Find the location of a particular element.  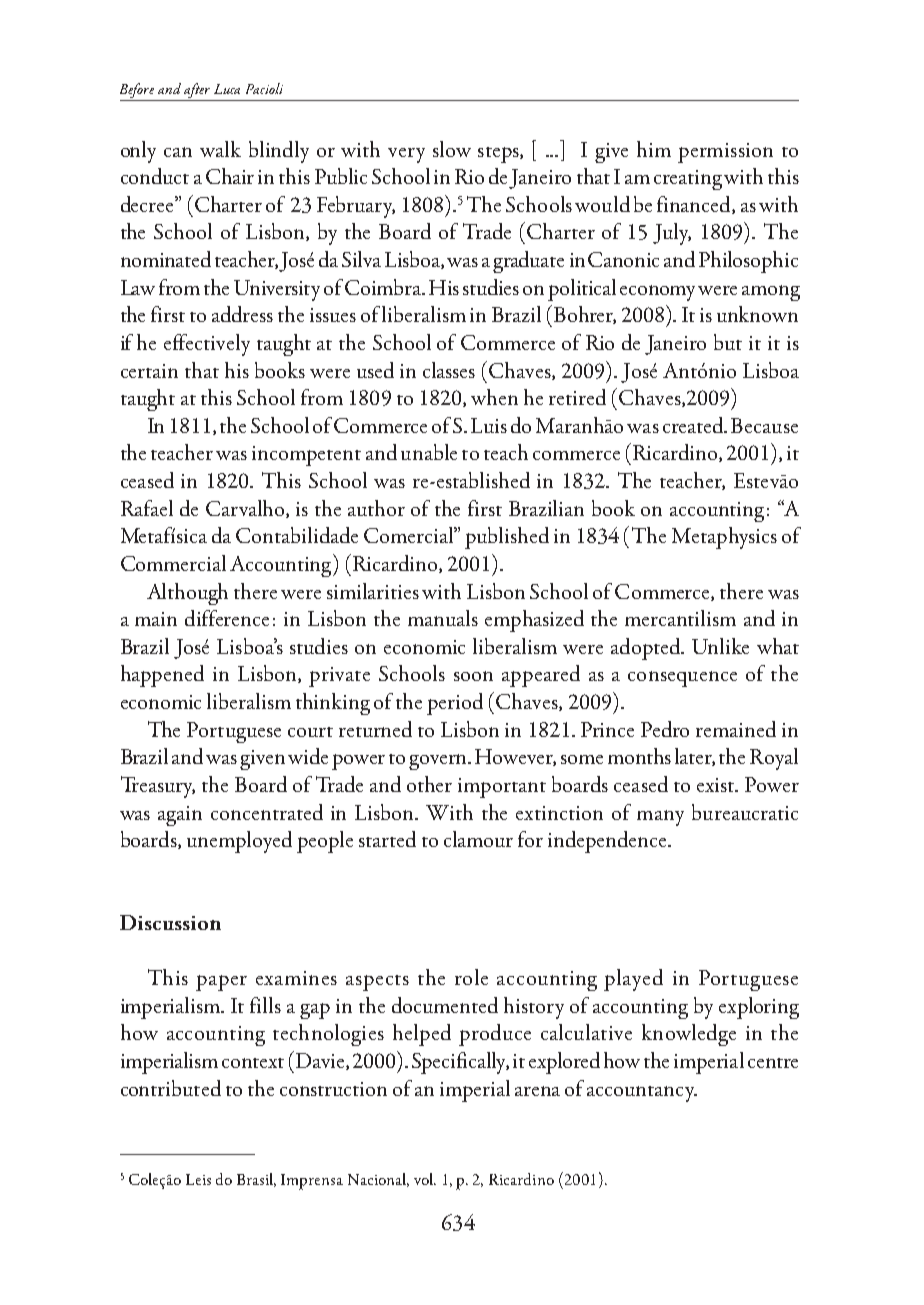

slow is located at coordinates (452, 149).
